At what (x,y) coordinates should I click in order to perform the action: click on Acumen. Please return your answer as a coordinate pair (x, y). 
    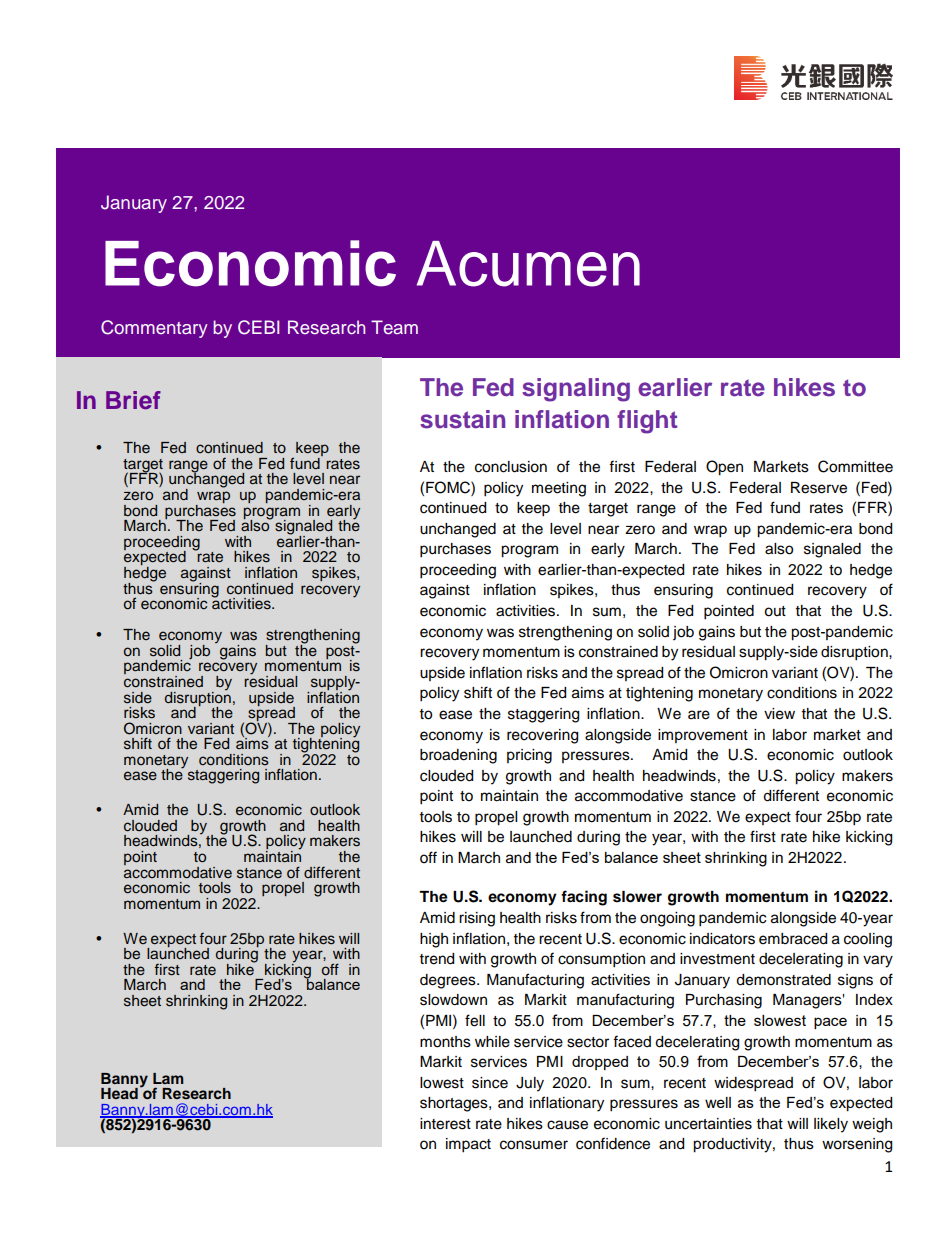
    Looking at the image, I should click on (528, 264).
